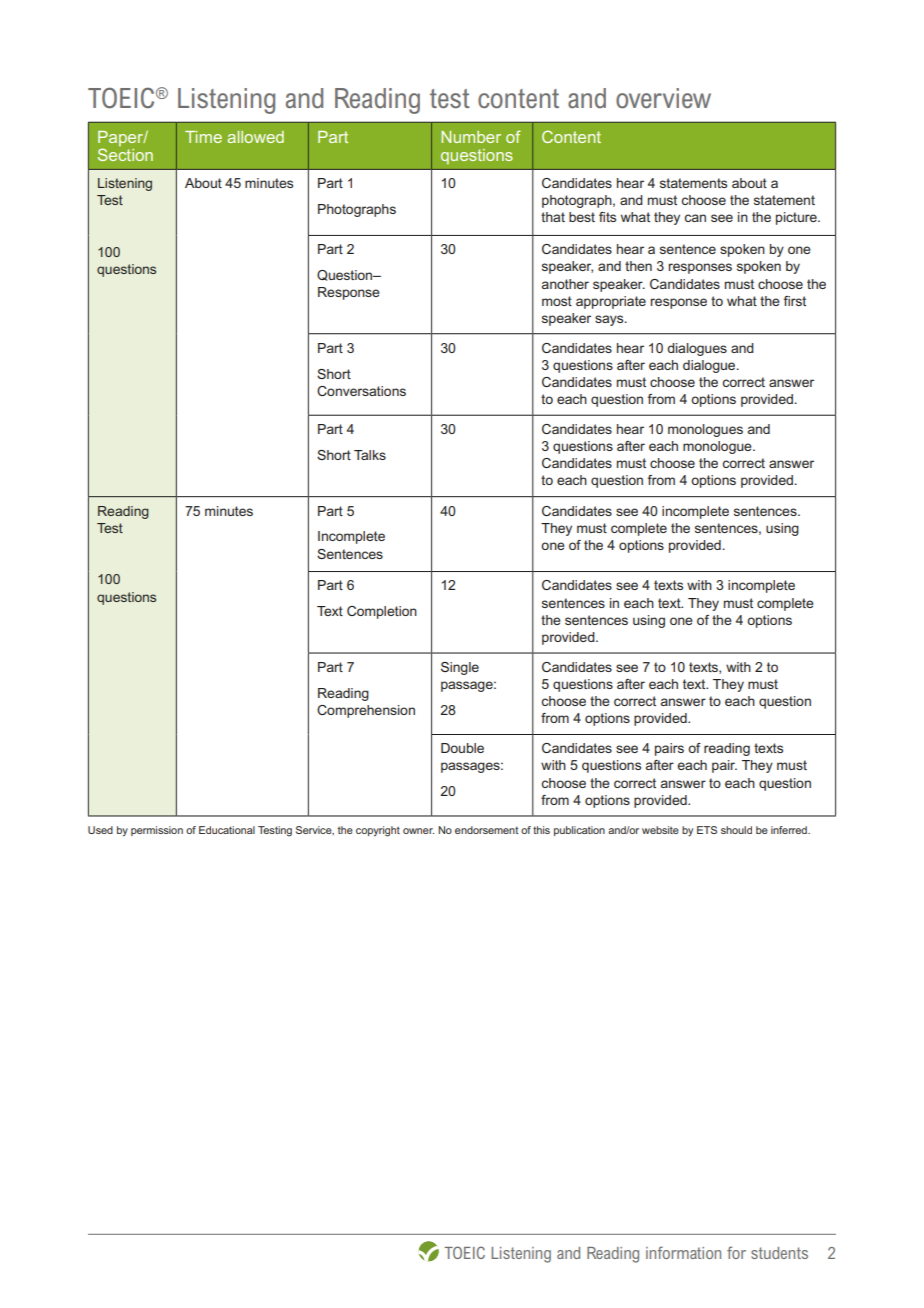  What do you see at coordinates (663, 98) in the screenshot?
I see `overview` at bounding box center [663, 98].
